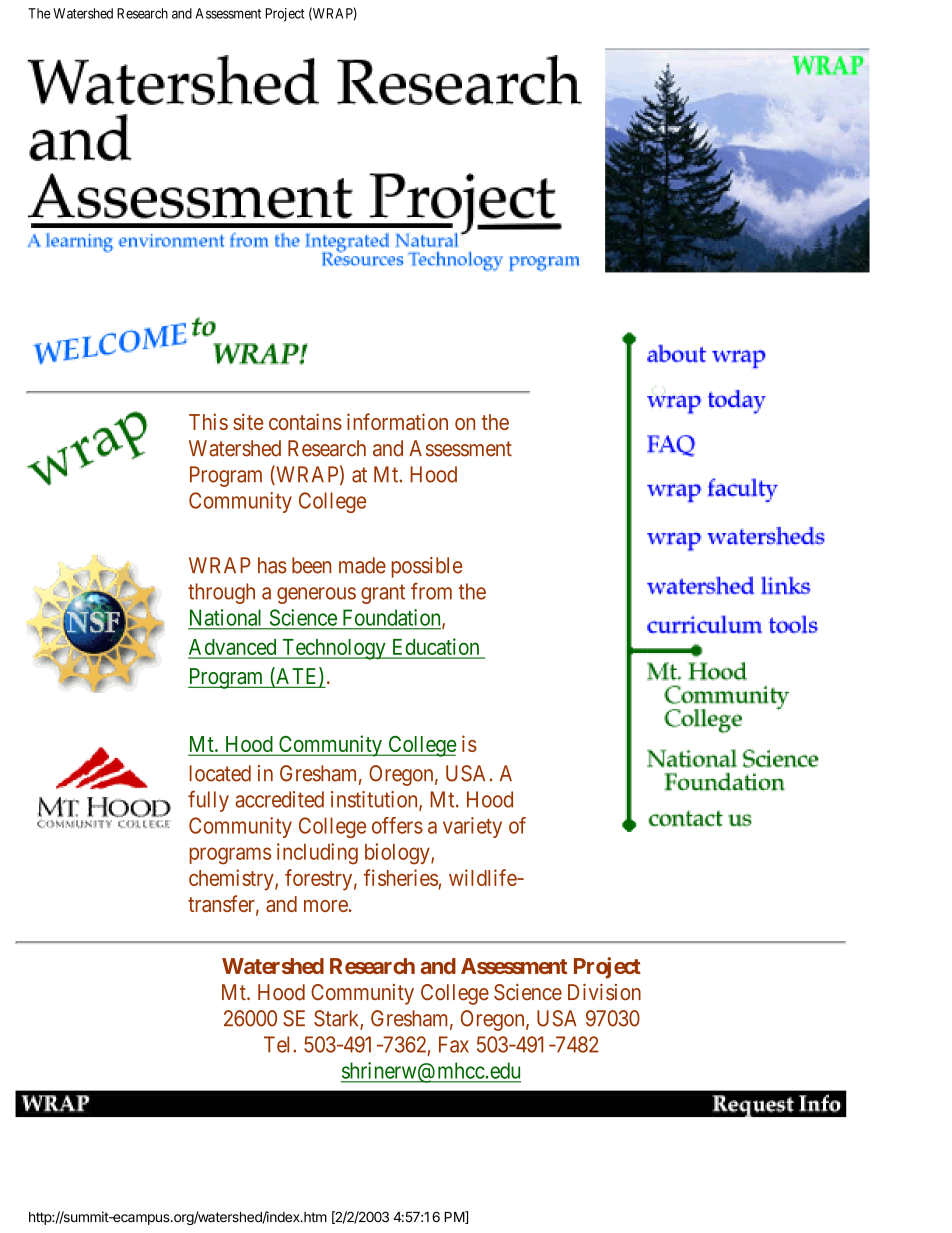 The image size is (952, 1233). Describe the element at coordinates (454, 1044) in the screenshot. I see `Fax` at that location.
